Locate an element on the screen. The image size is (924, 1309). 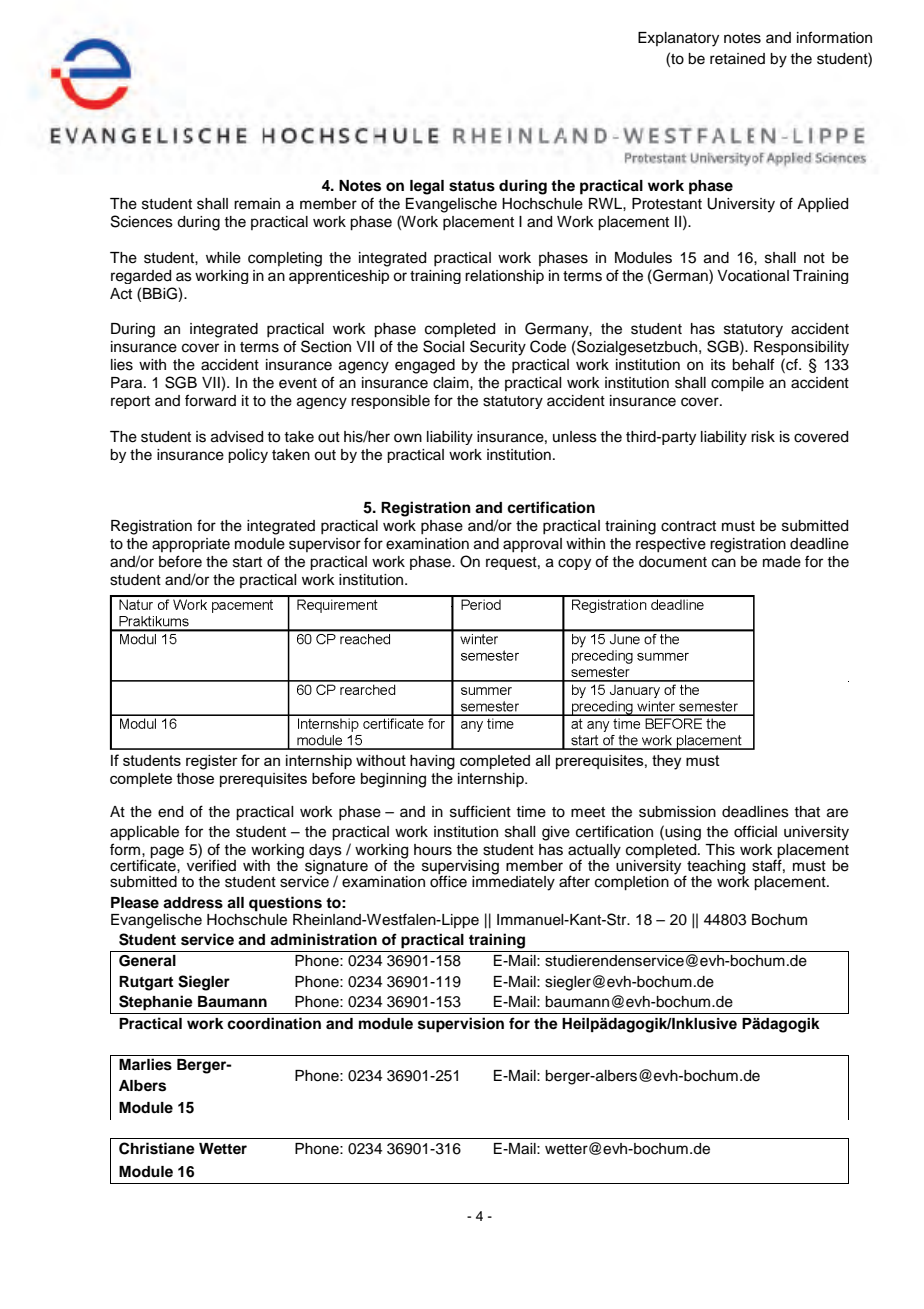
status is located at coordinates (472, 186).
